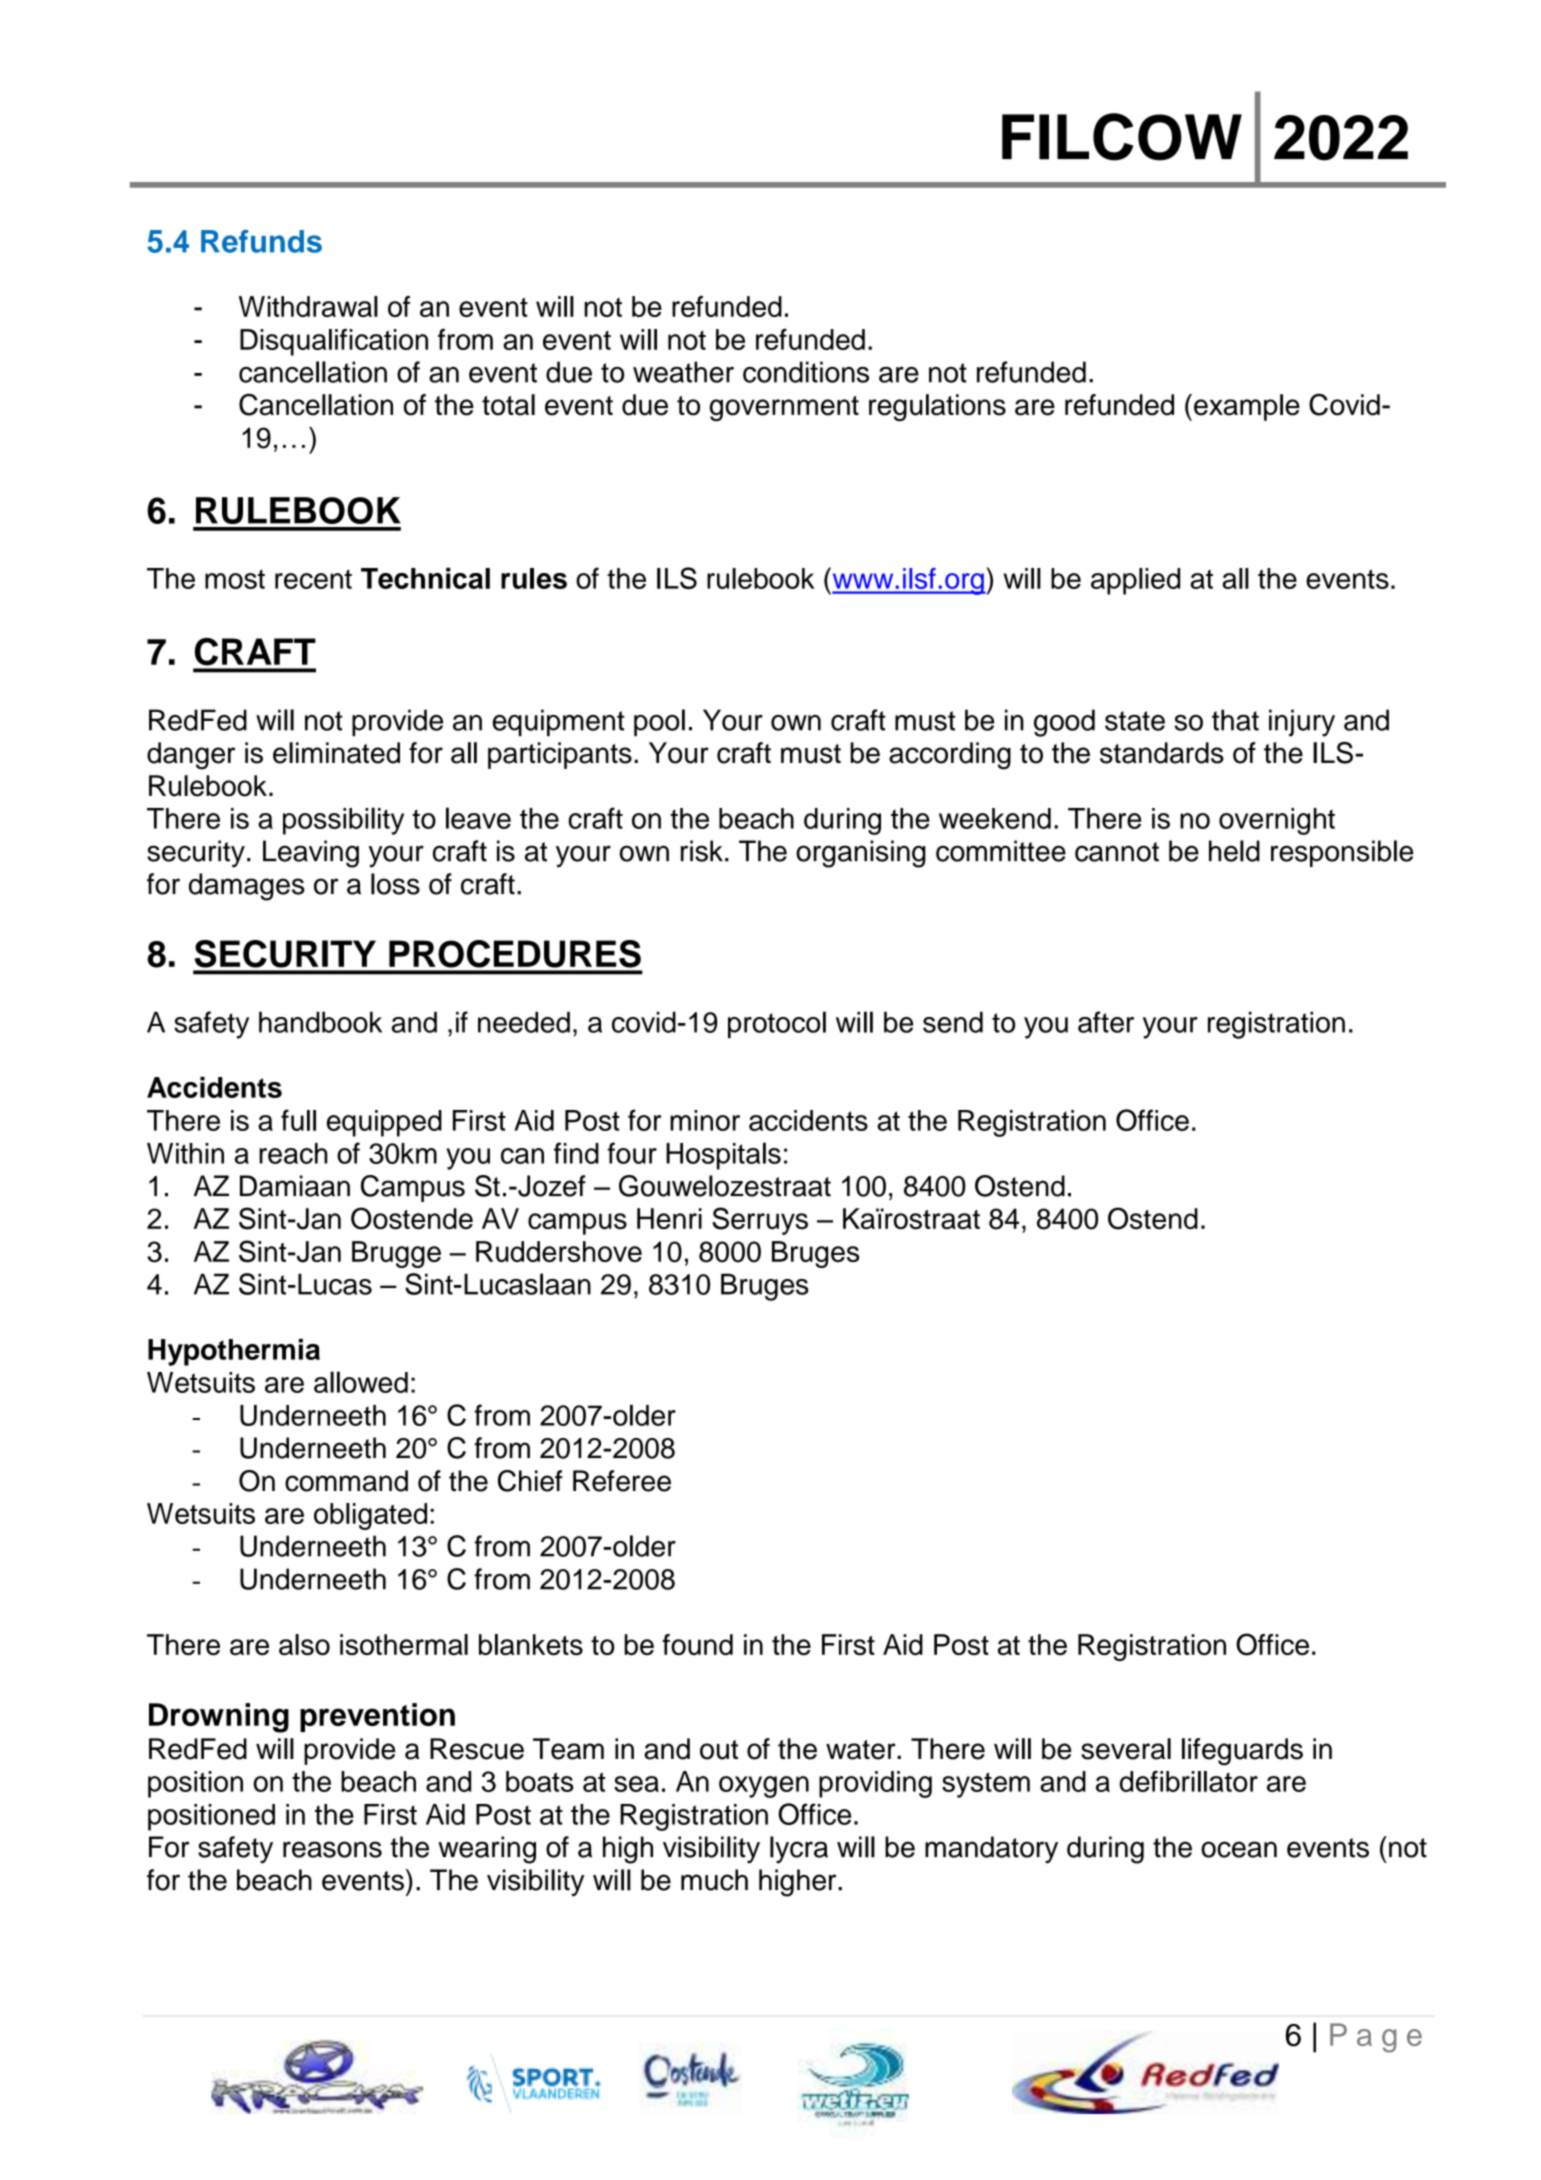  Describe the element at coordinates (343, 821) in the page. I see `possibility` at that location.
